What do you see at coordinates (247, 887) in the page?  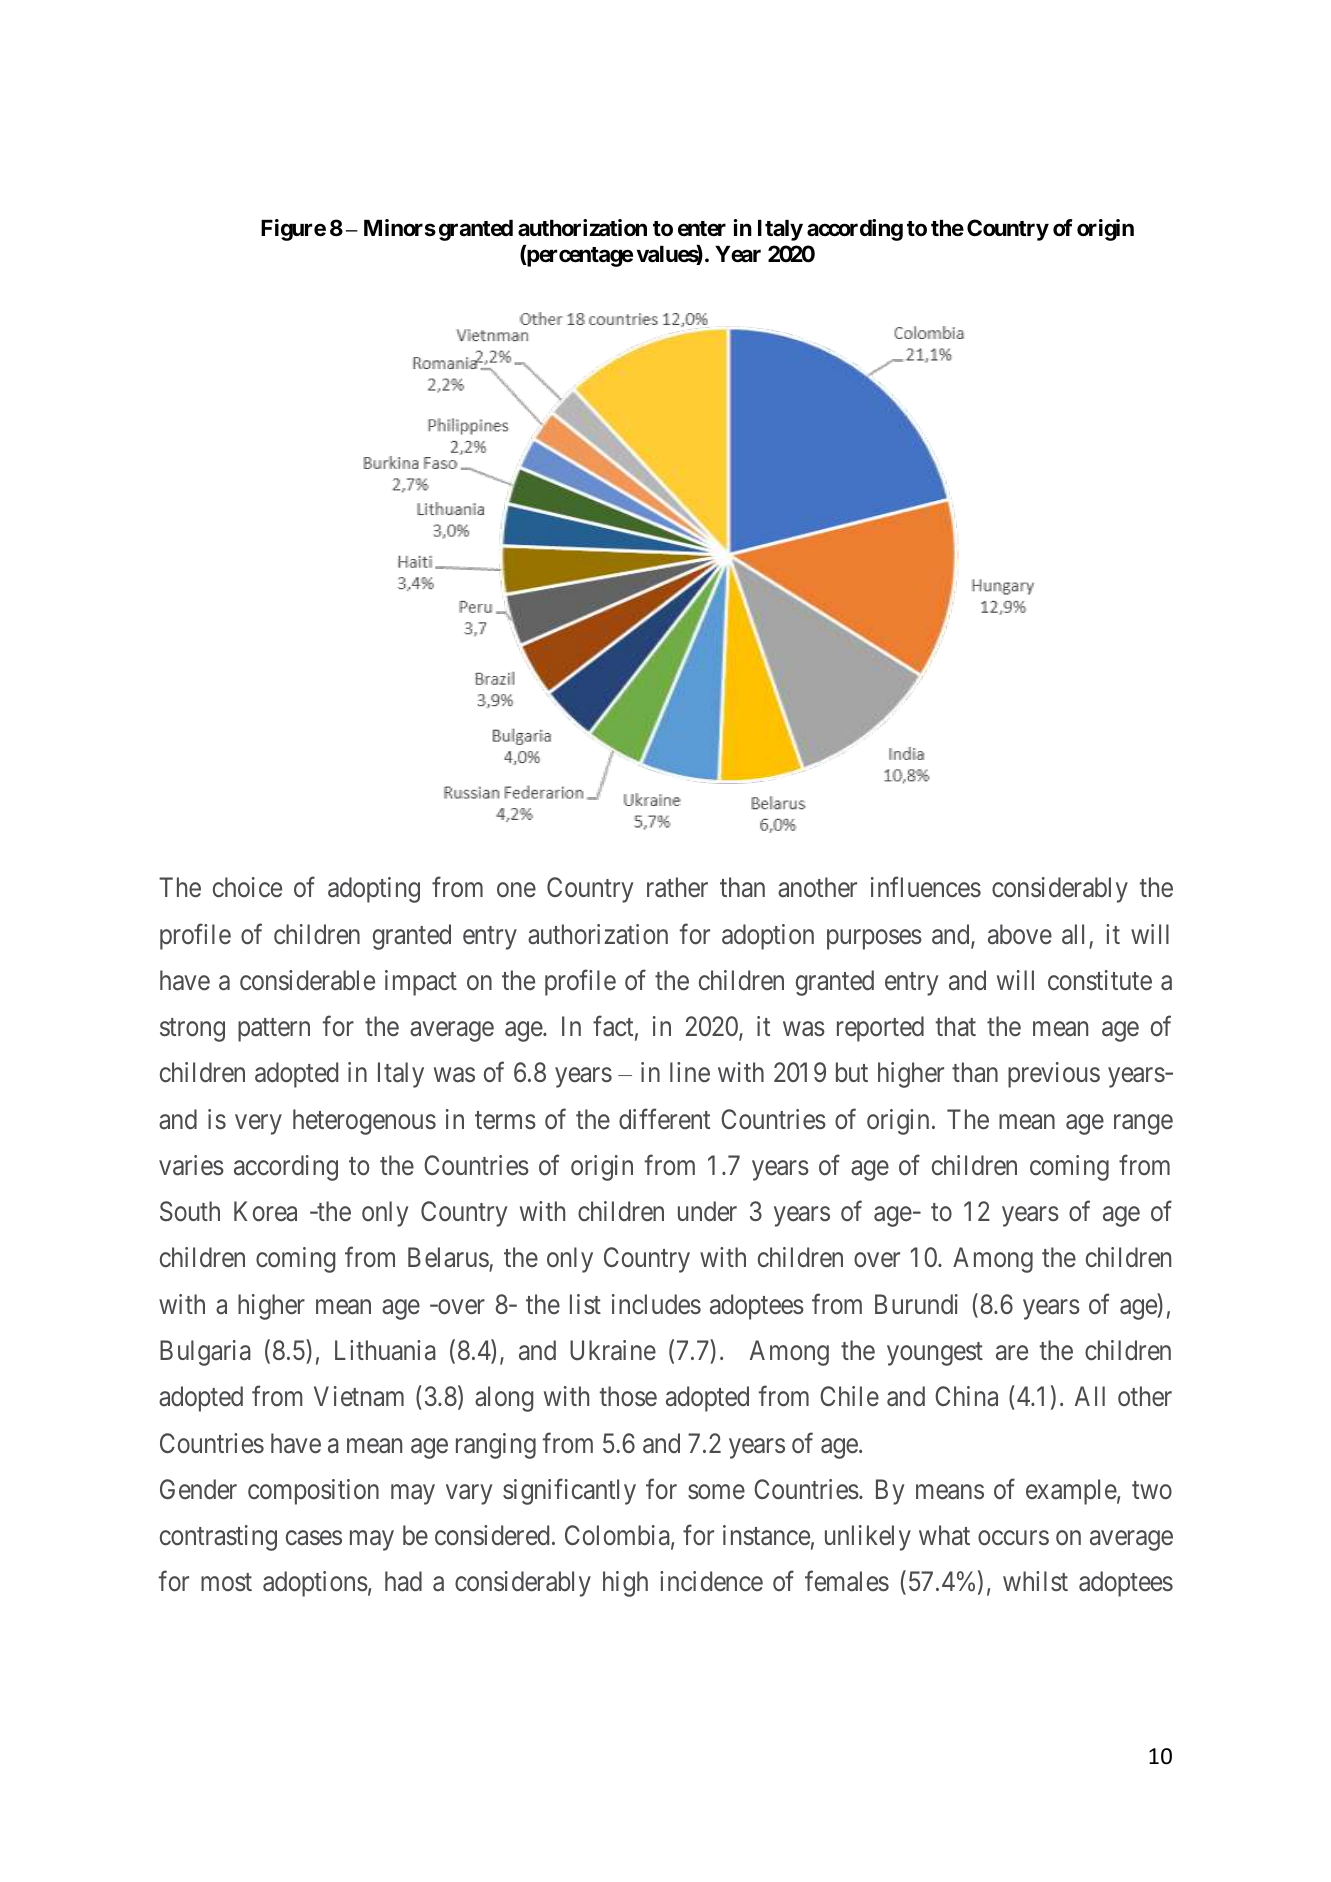 I see `choice` at bounding box center [247, 887].
